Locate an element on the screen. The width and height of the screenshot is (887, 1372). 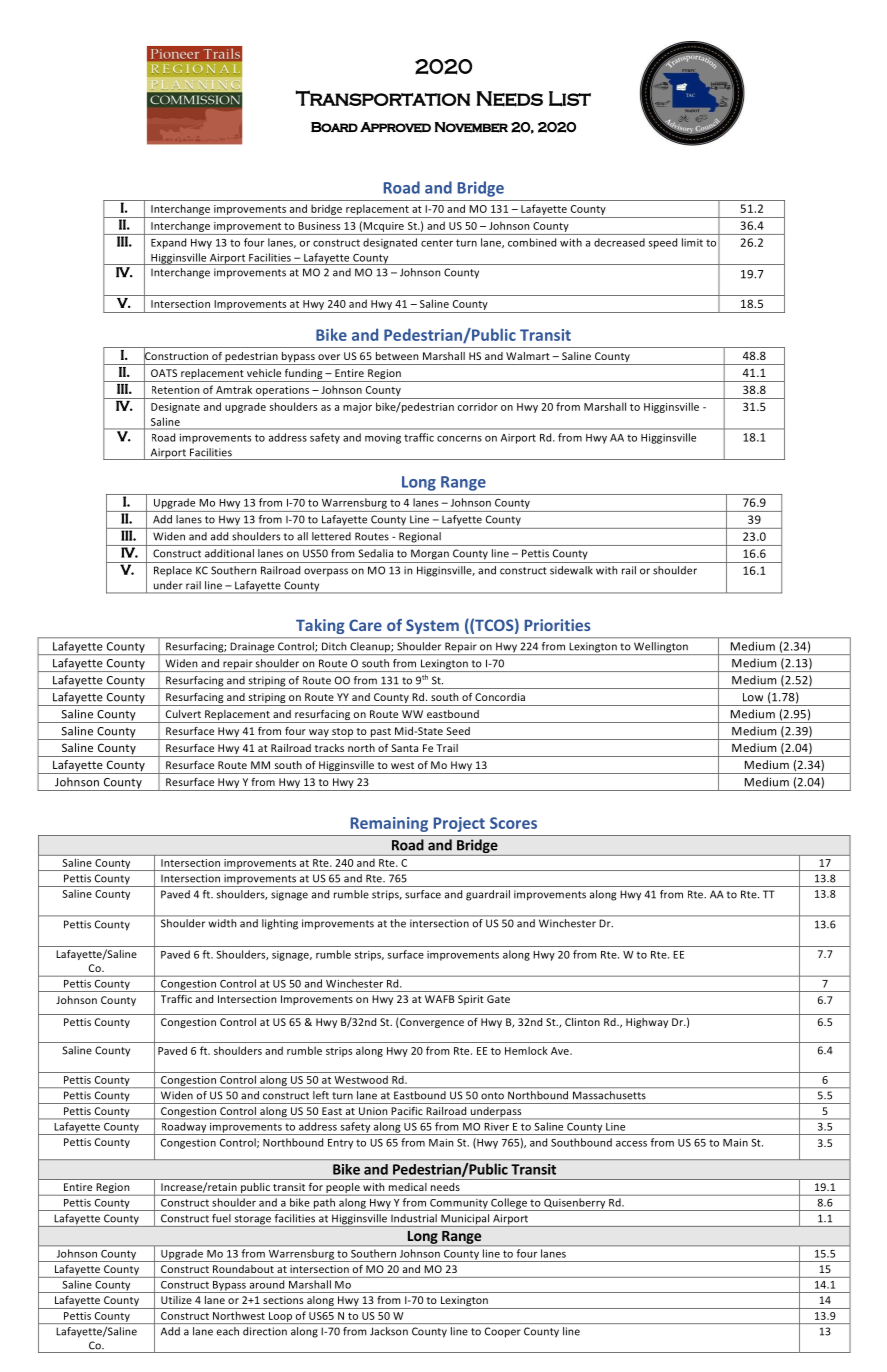
Santa is located at coordinates (405, 748).
